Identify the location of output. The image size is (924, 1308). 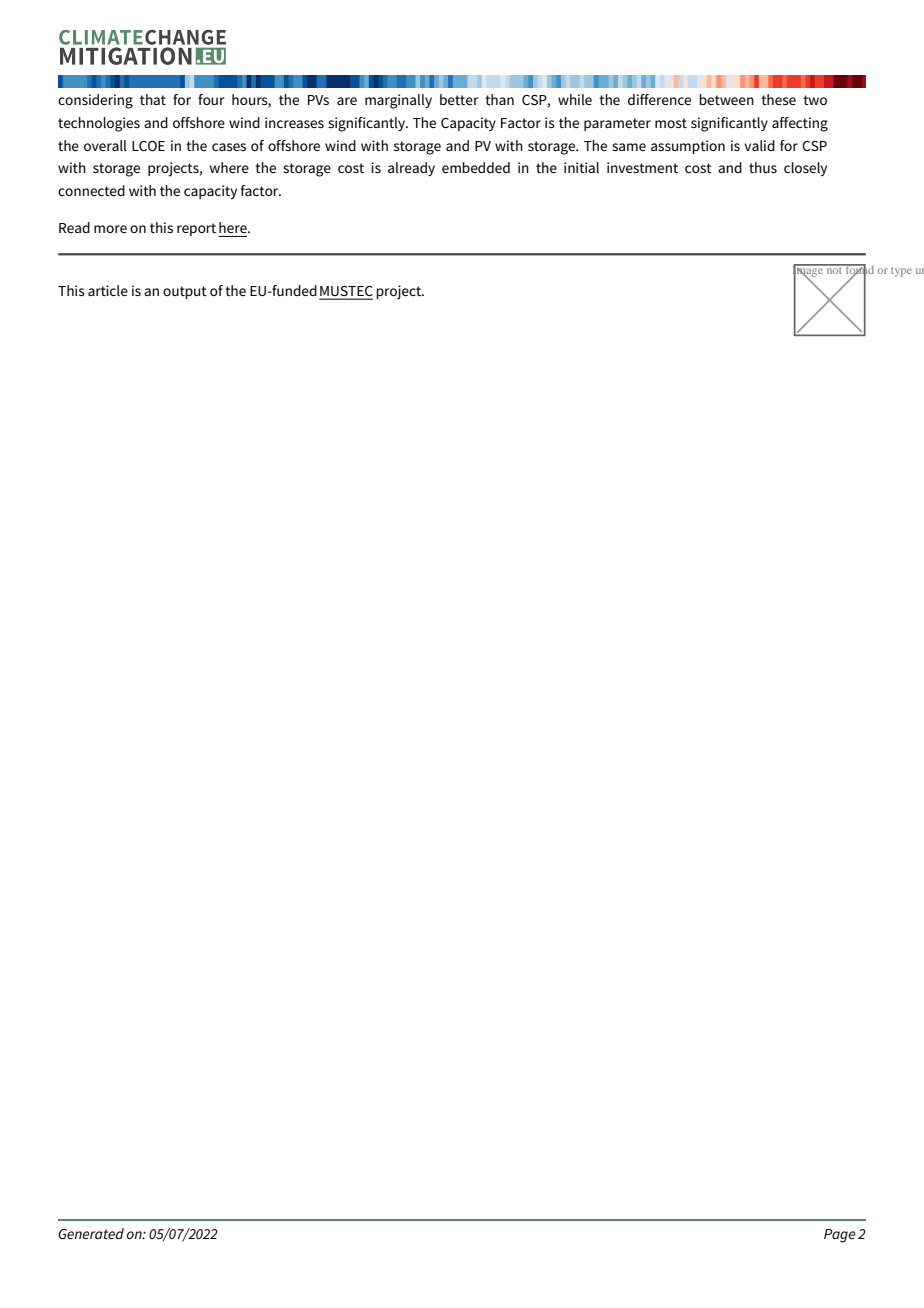
(185, 292).
